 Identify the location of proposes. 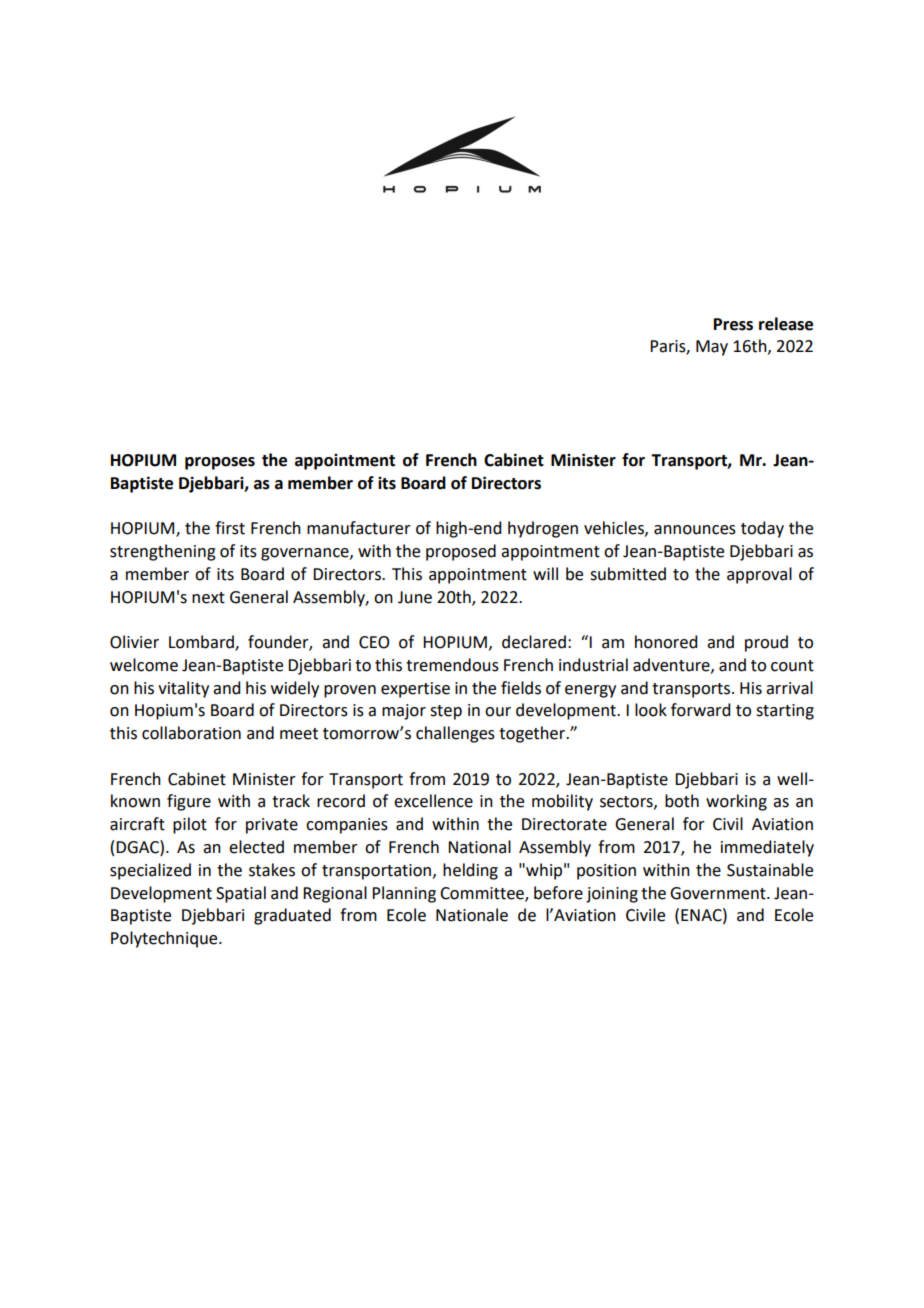
(220, 463).
